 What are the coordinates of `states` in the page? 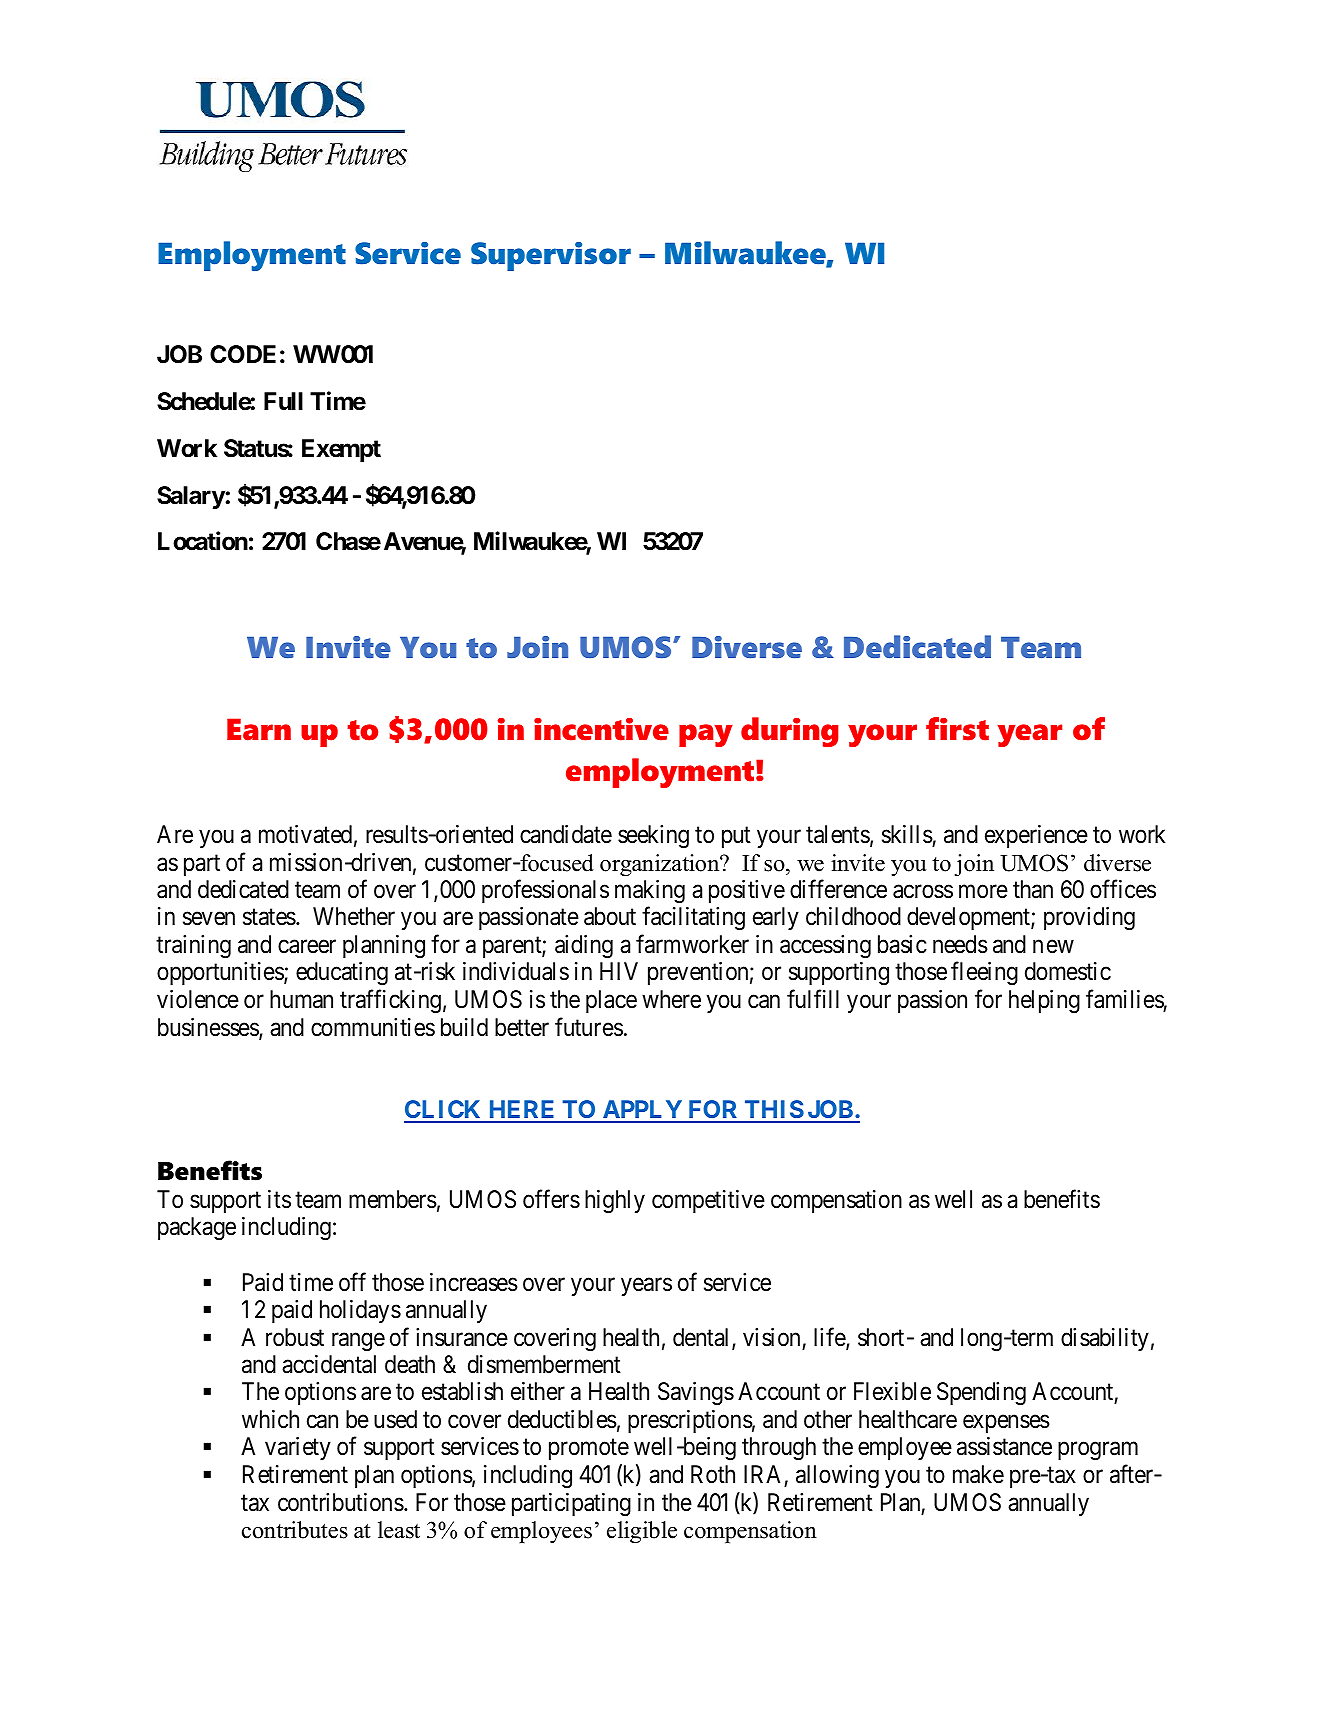 It's located at (269, 917).
